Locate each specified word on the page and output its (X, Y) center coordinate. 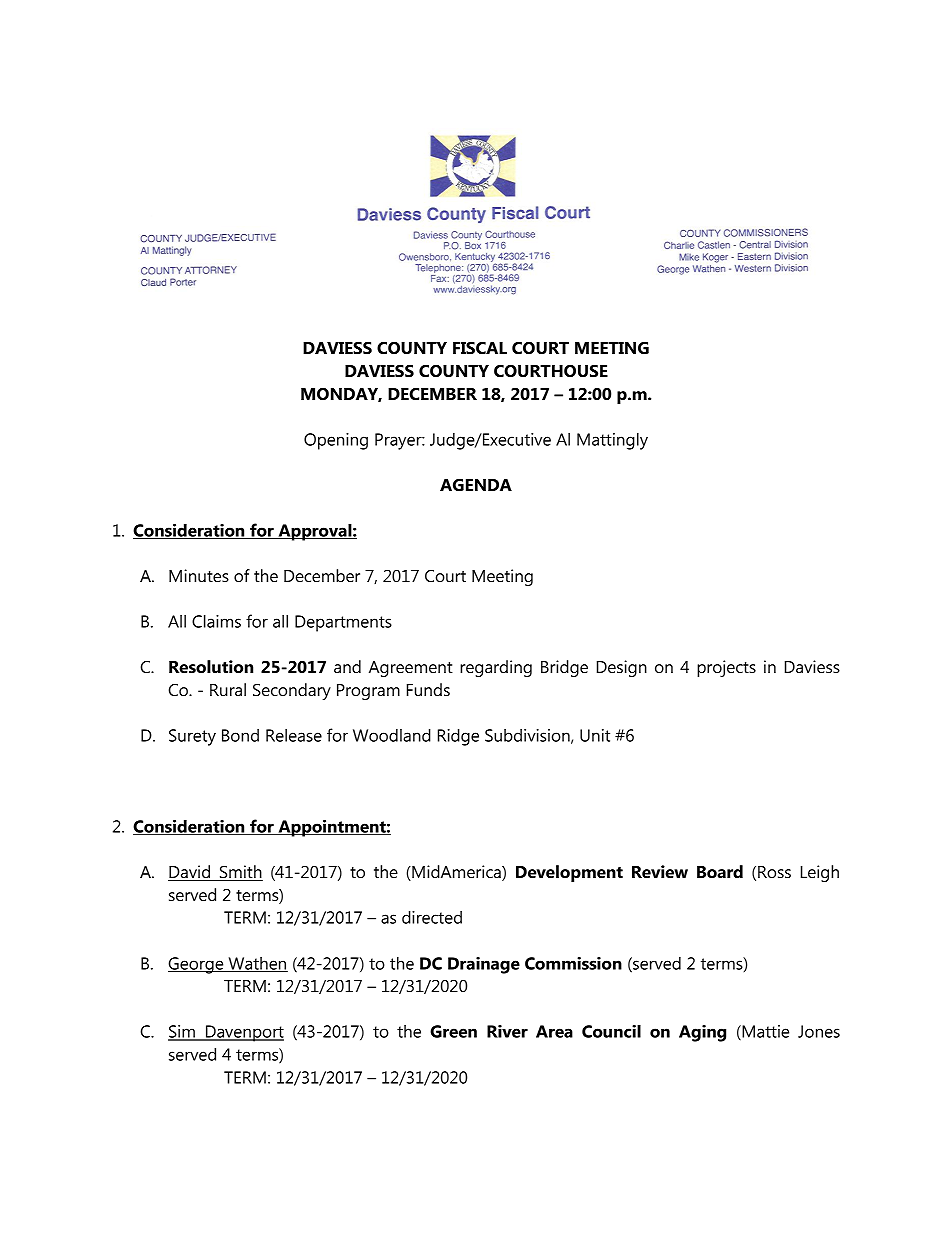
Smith (240, 873)
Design (622, 668)
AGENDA (476, 485)
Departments (343, 623)
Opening (336, 441)
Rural (228, 689)
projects (726, 668)
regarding (496, 668)
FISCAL (480, 348)
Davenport (244, 1033)
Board (720, 871)
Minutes (199, 575)
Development (569, 873)
